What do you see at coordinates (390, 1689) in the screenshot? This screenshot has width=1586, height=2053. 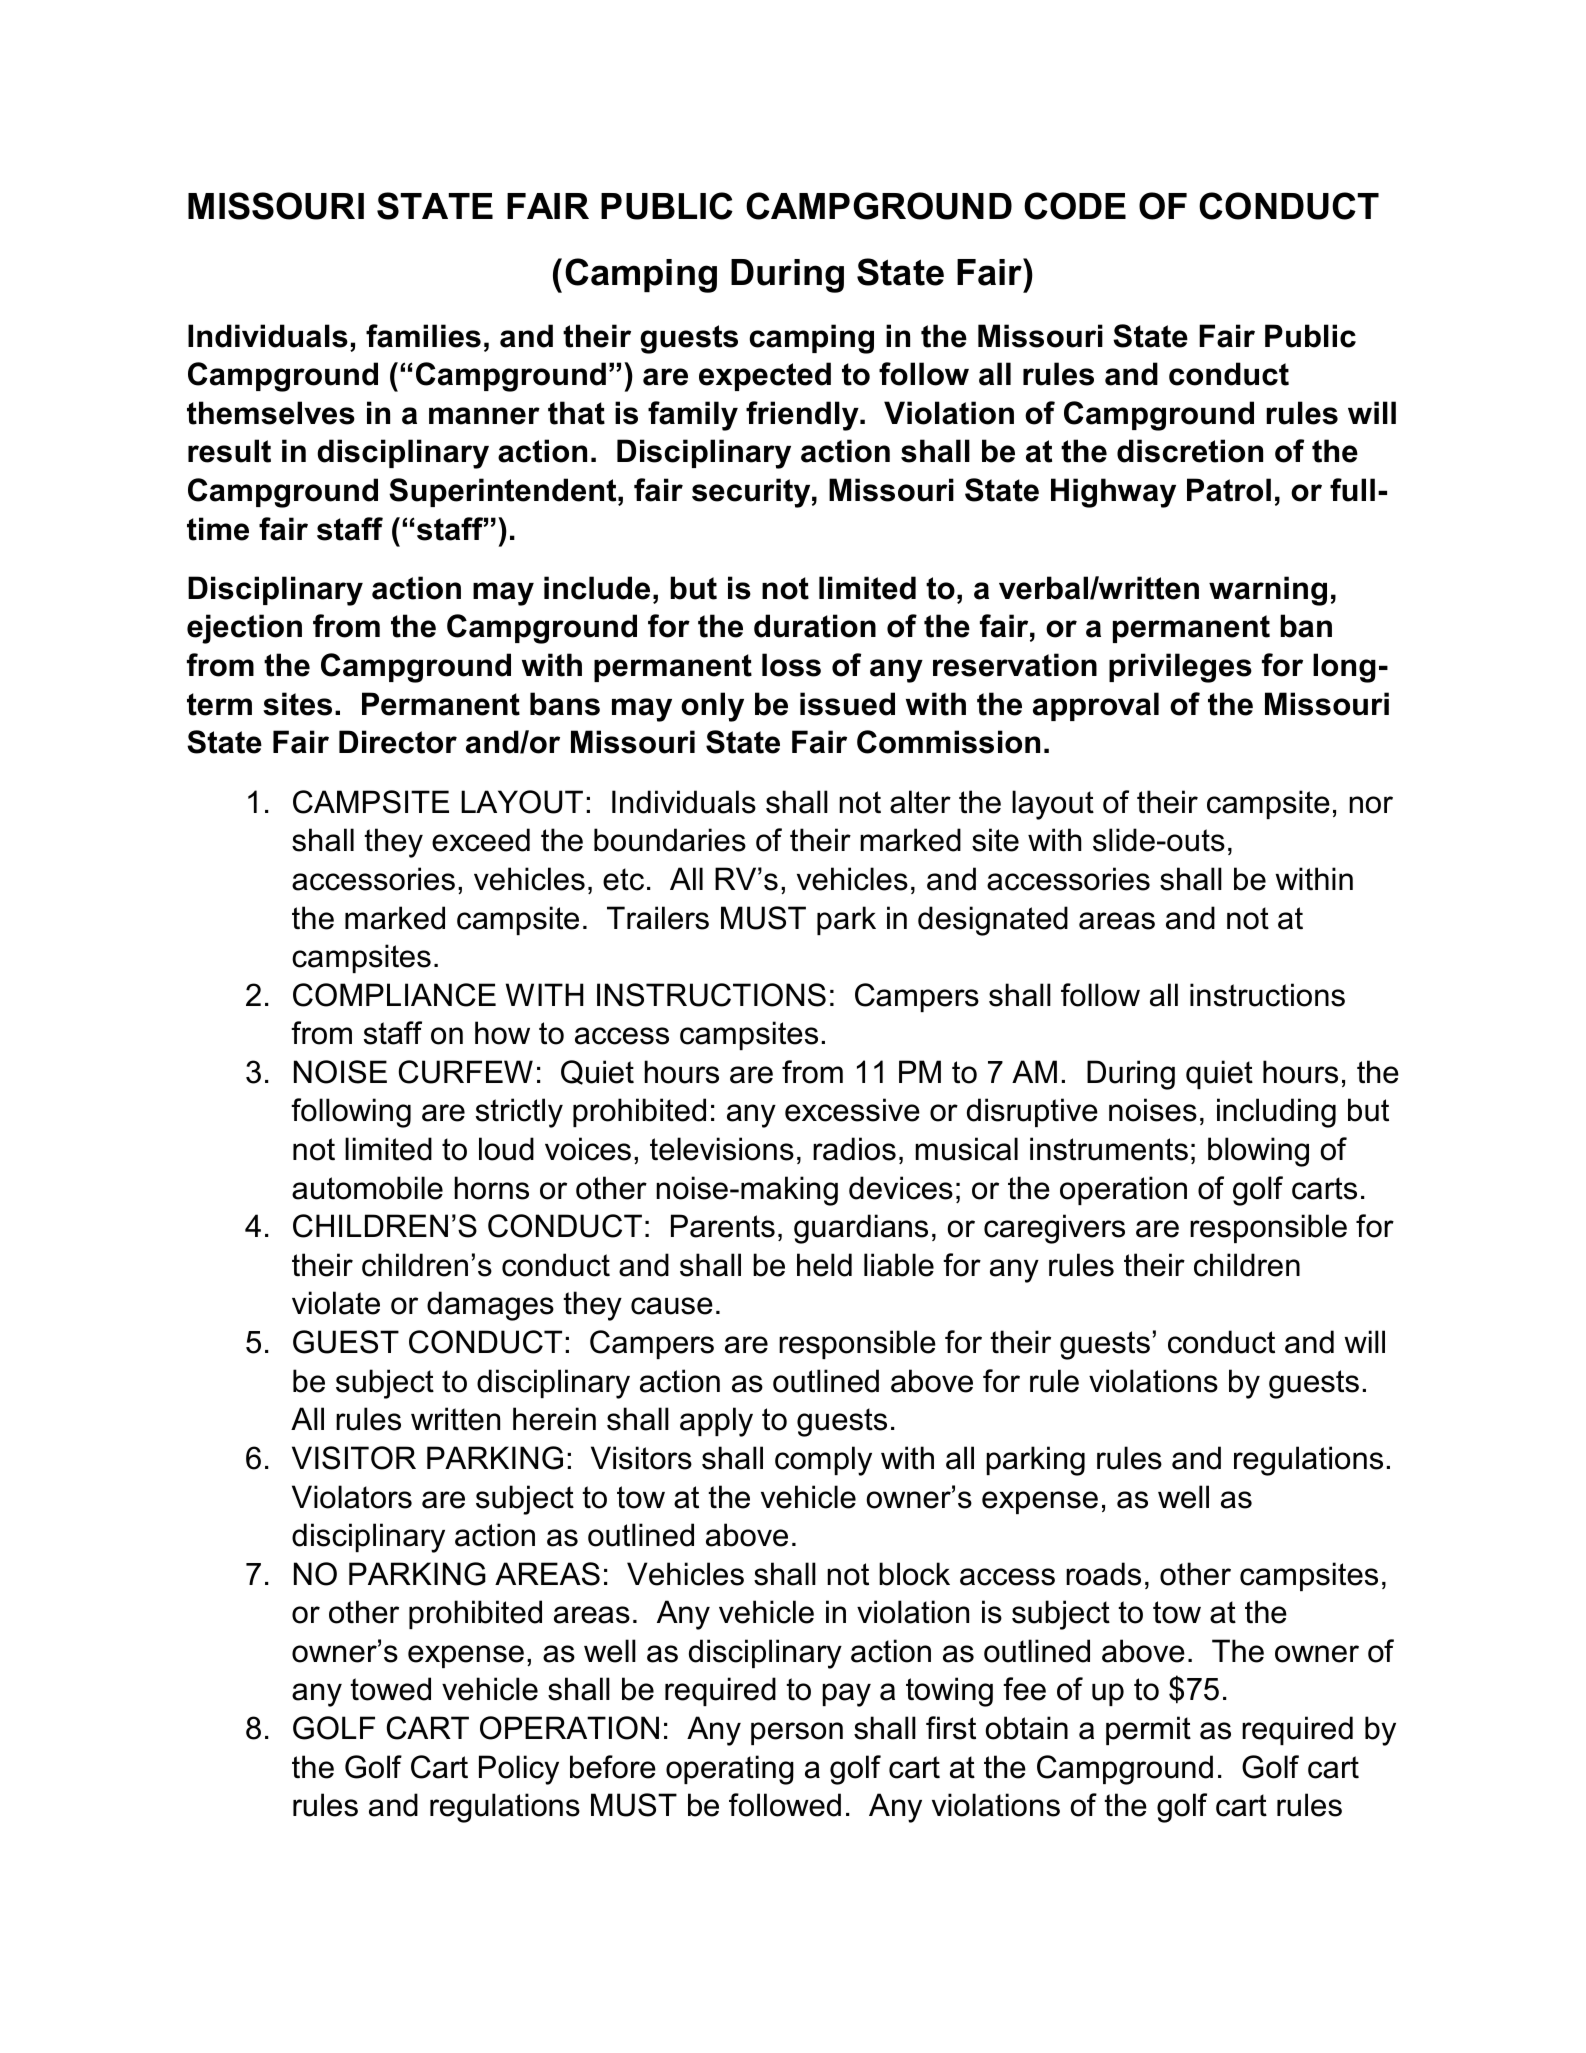 I see `towed` at bounding box center [390, 1689].
